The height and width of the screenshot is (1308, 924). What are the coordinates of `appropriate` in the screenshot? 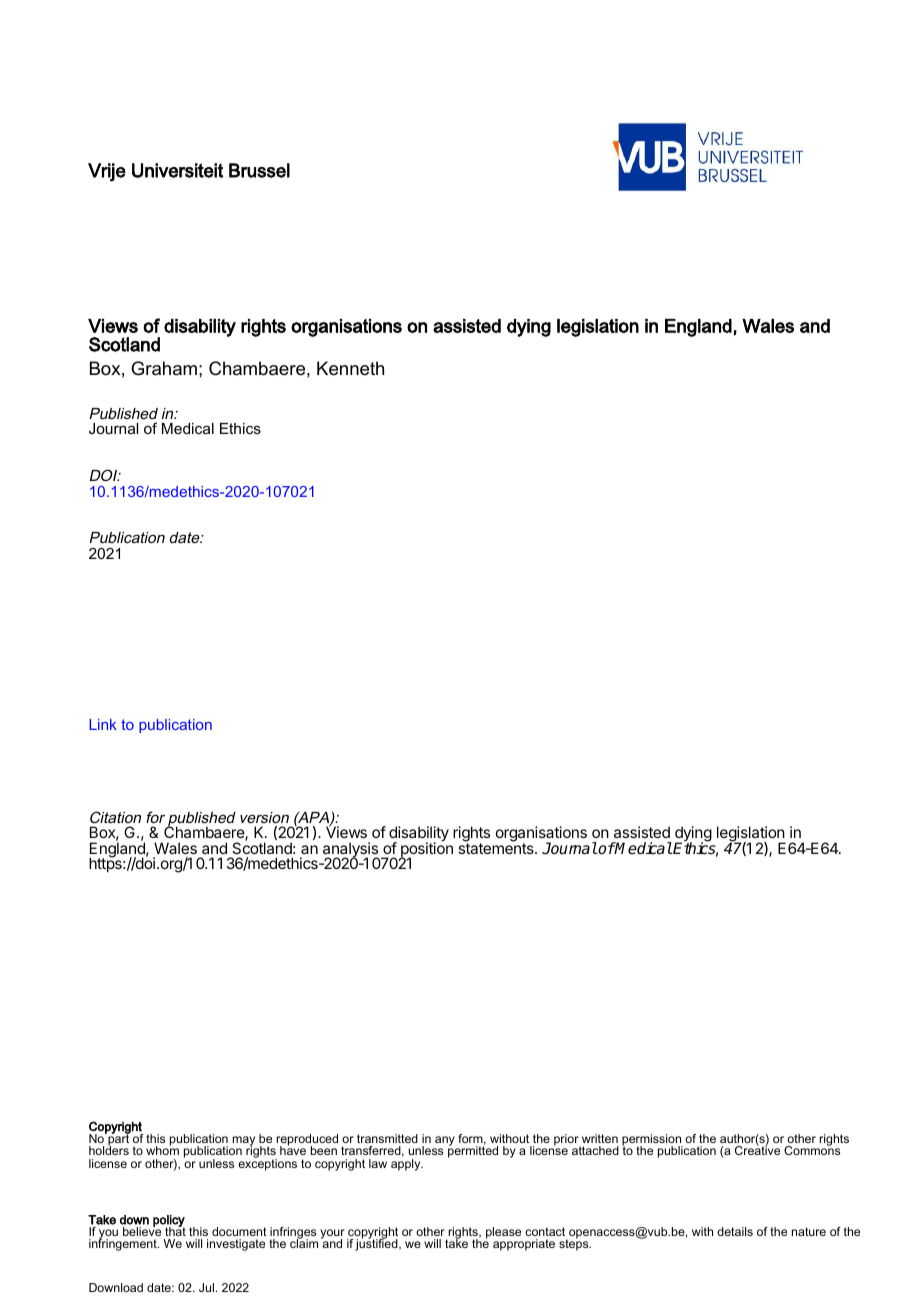 It's located at (524, 1245).
